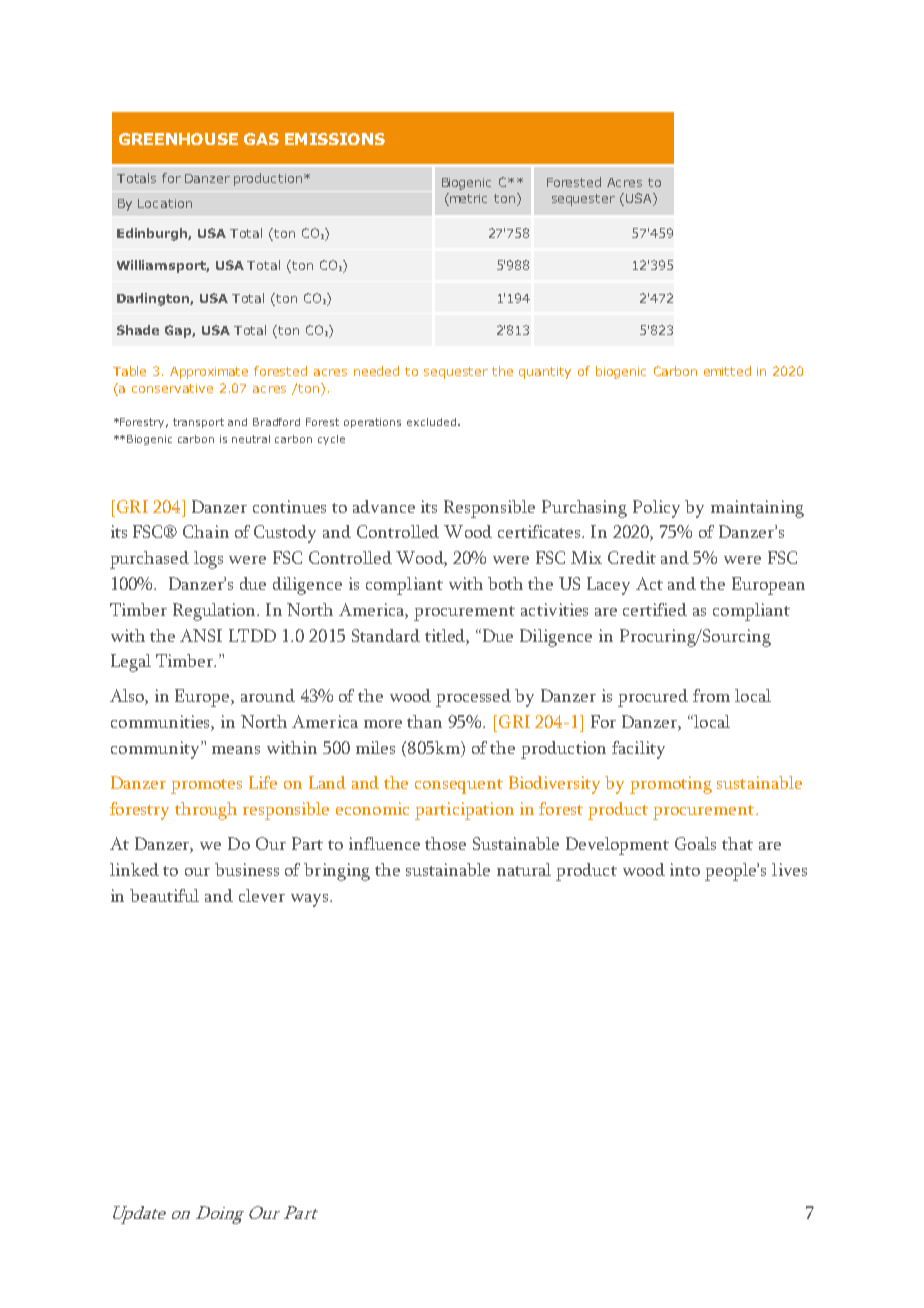  What do you see at coordinates (386, 635) in the screenshot?
I see `Standard` at bounding box center [386, 635].
